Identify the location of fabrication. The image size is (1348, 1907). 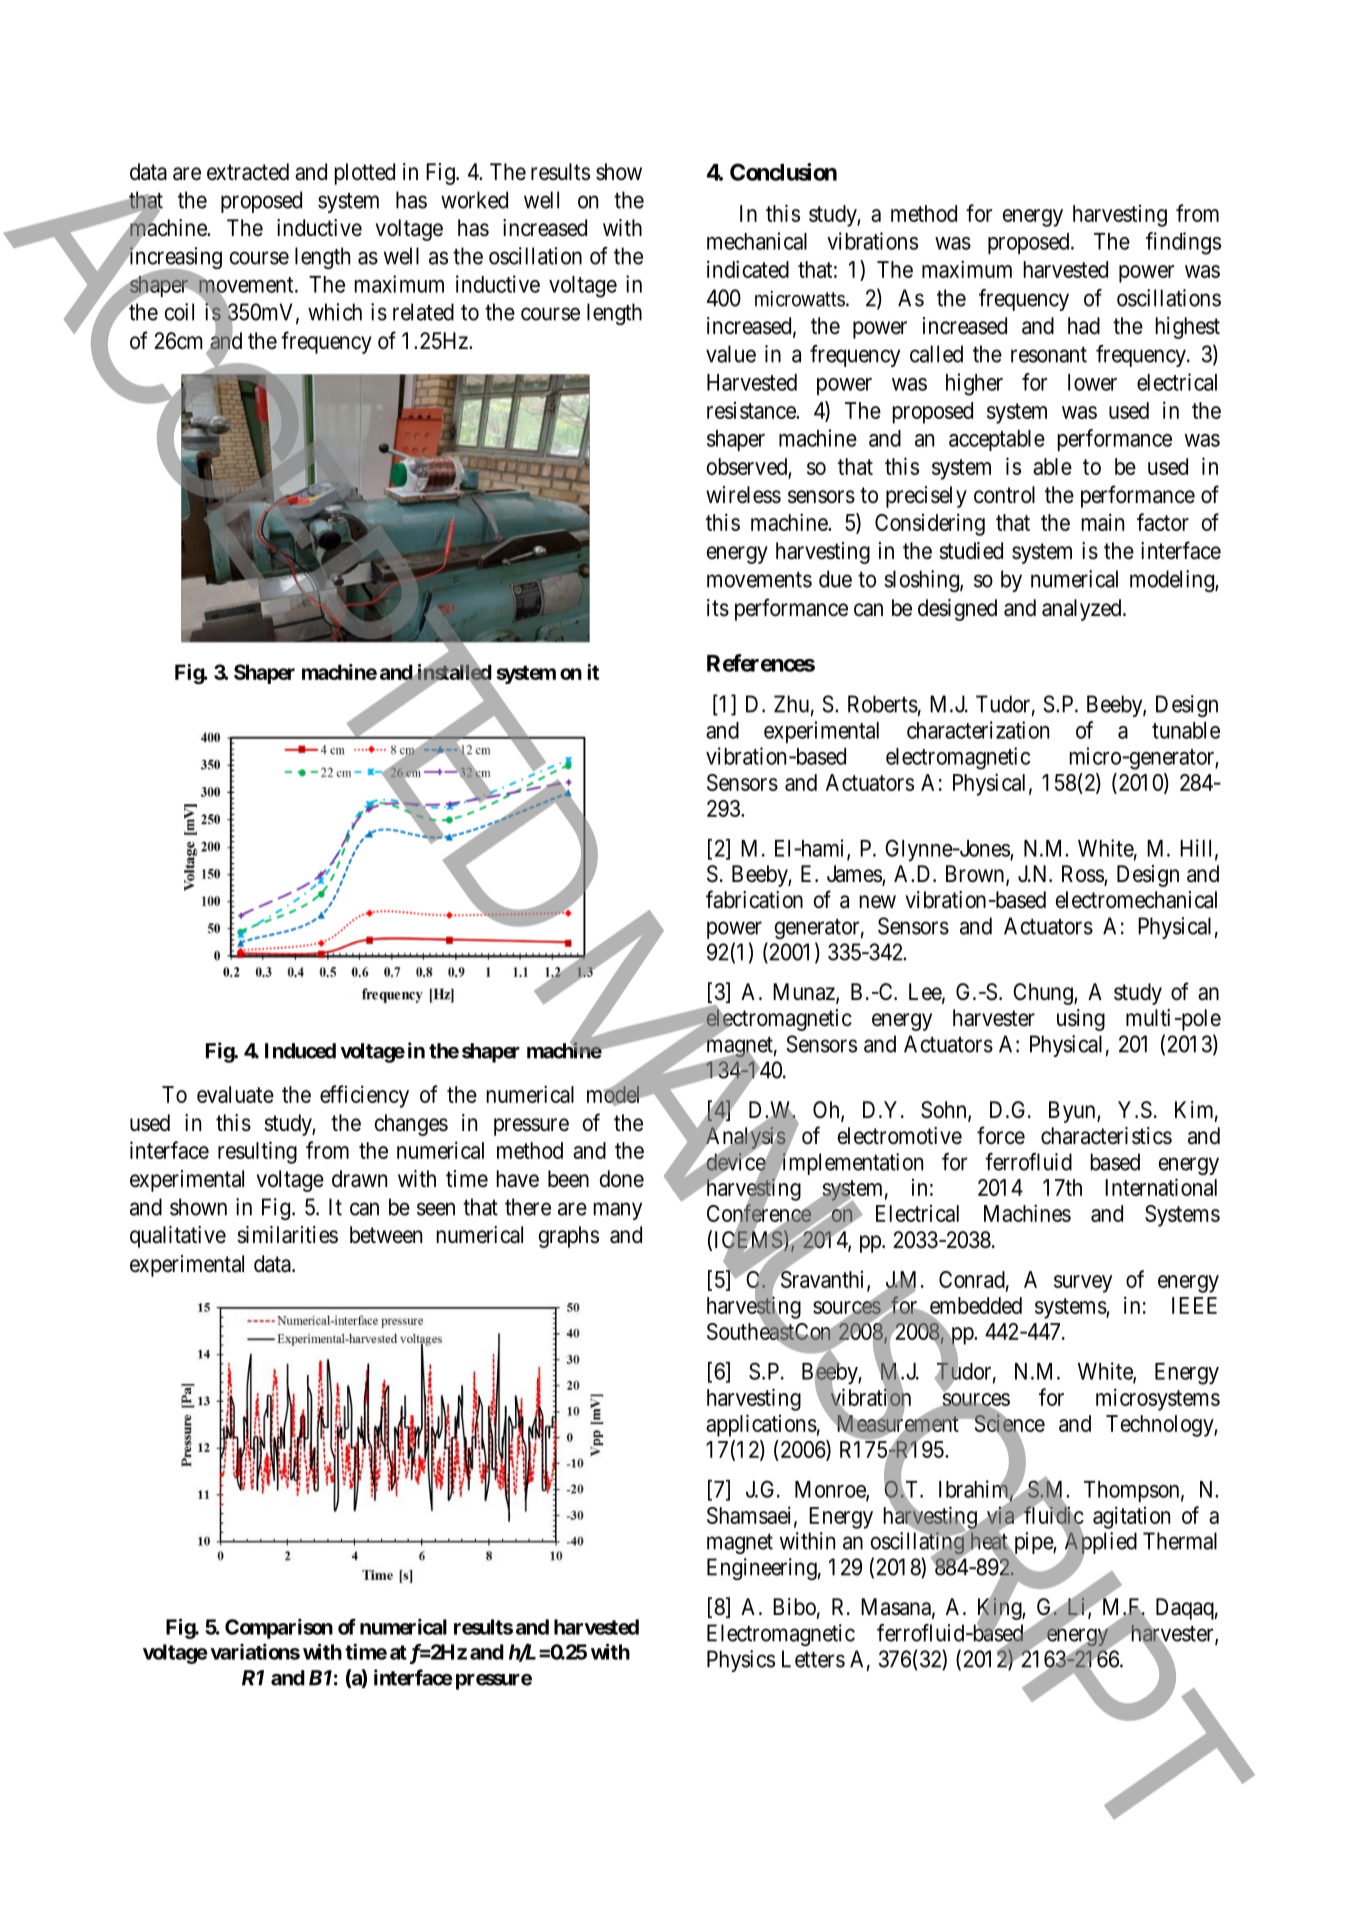
(754, 899).
